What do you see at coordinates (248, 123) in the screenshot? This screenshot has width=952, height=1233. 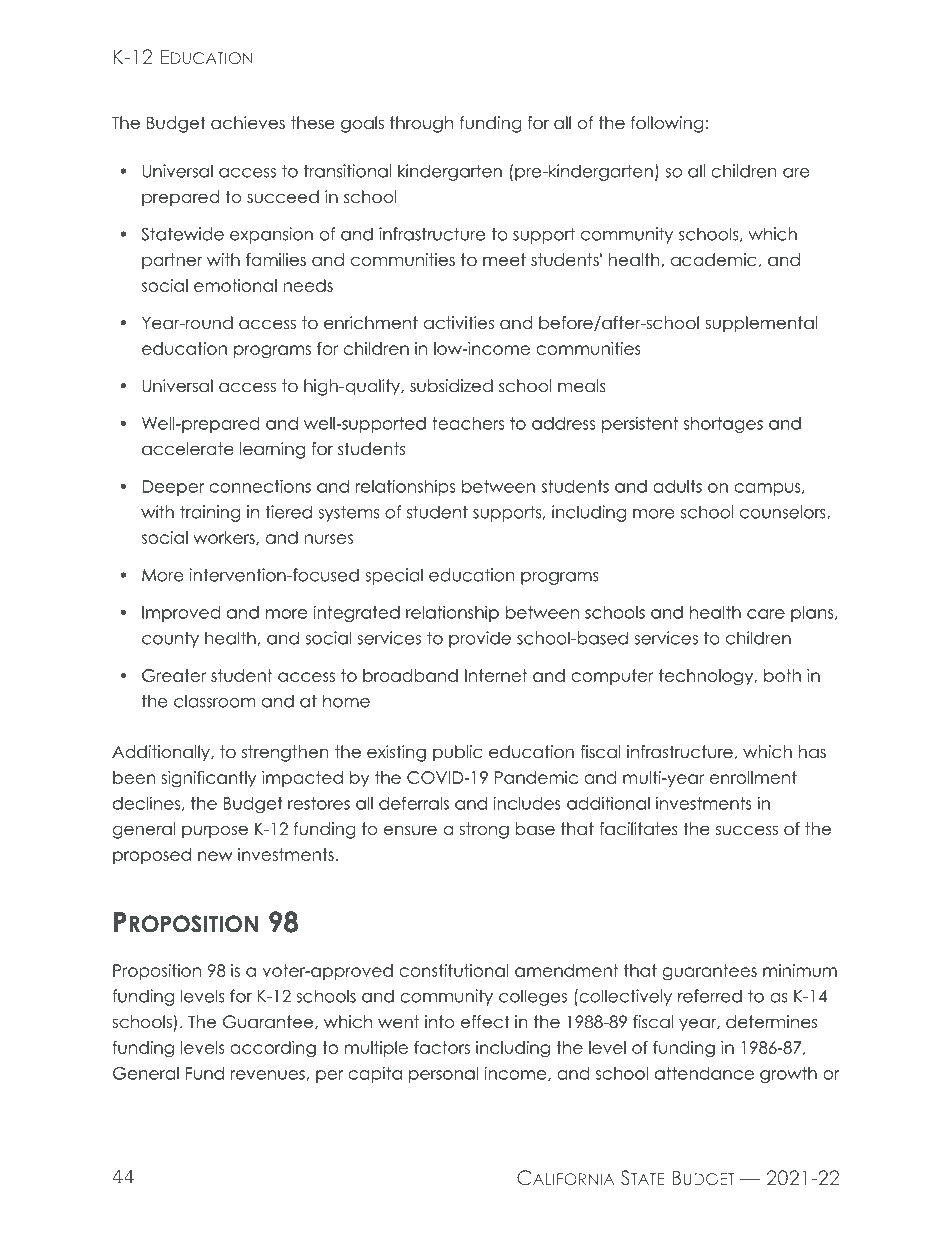 I see `achieves` at bounding box center [248, 123].
